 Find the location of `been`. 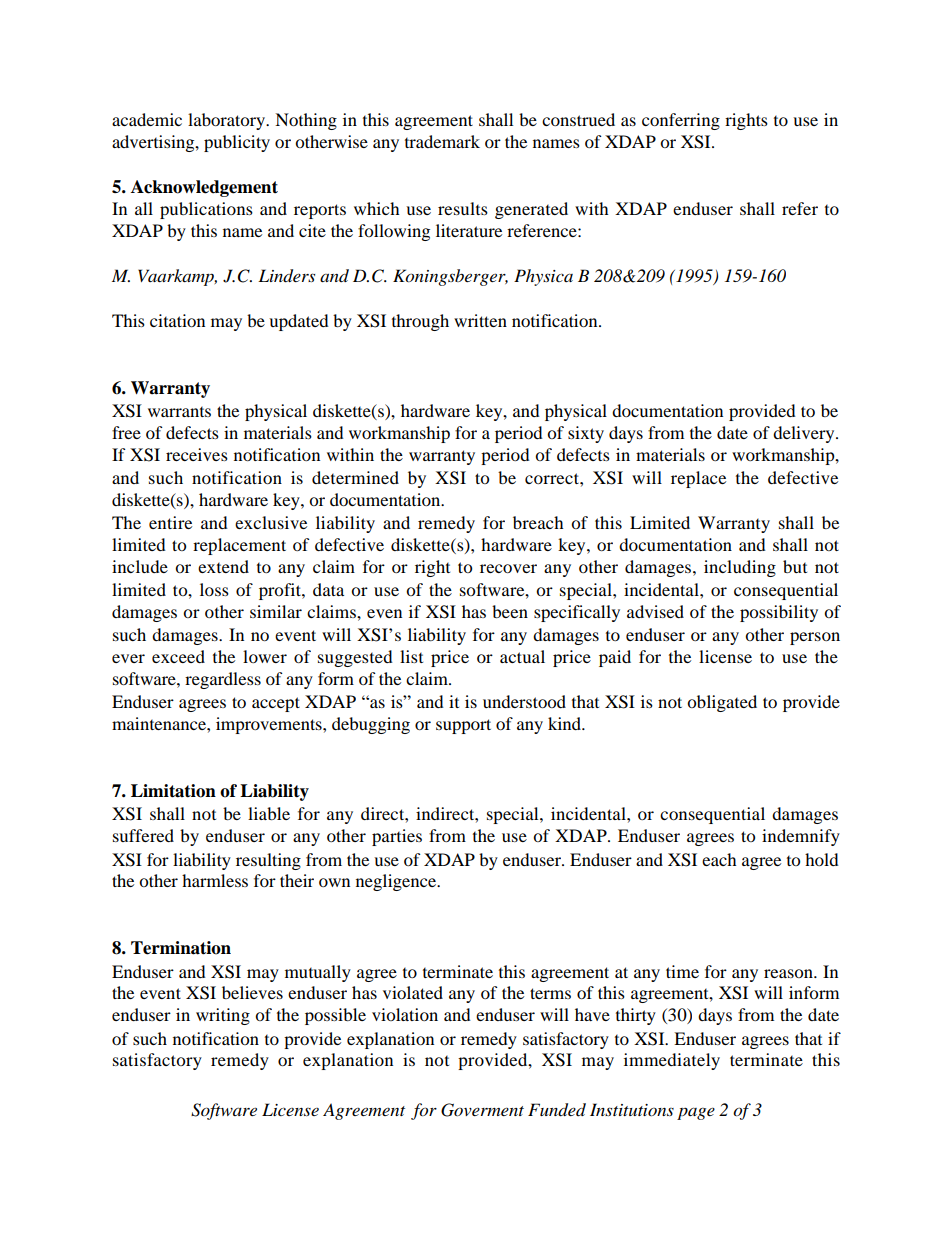

been is located at coordinates (510, 611).
